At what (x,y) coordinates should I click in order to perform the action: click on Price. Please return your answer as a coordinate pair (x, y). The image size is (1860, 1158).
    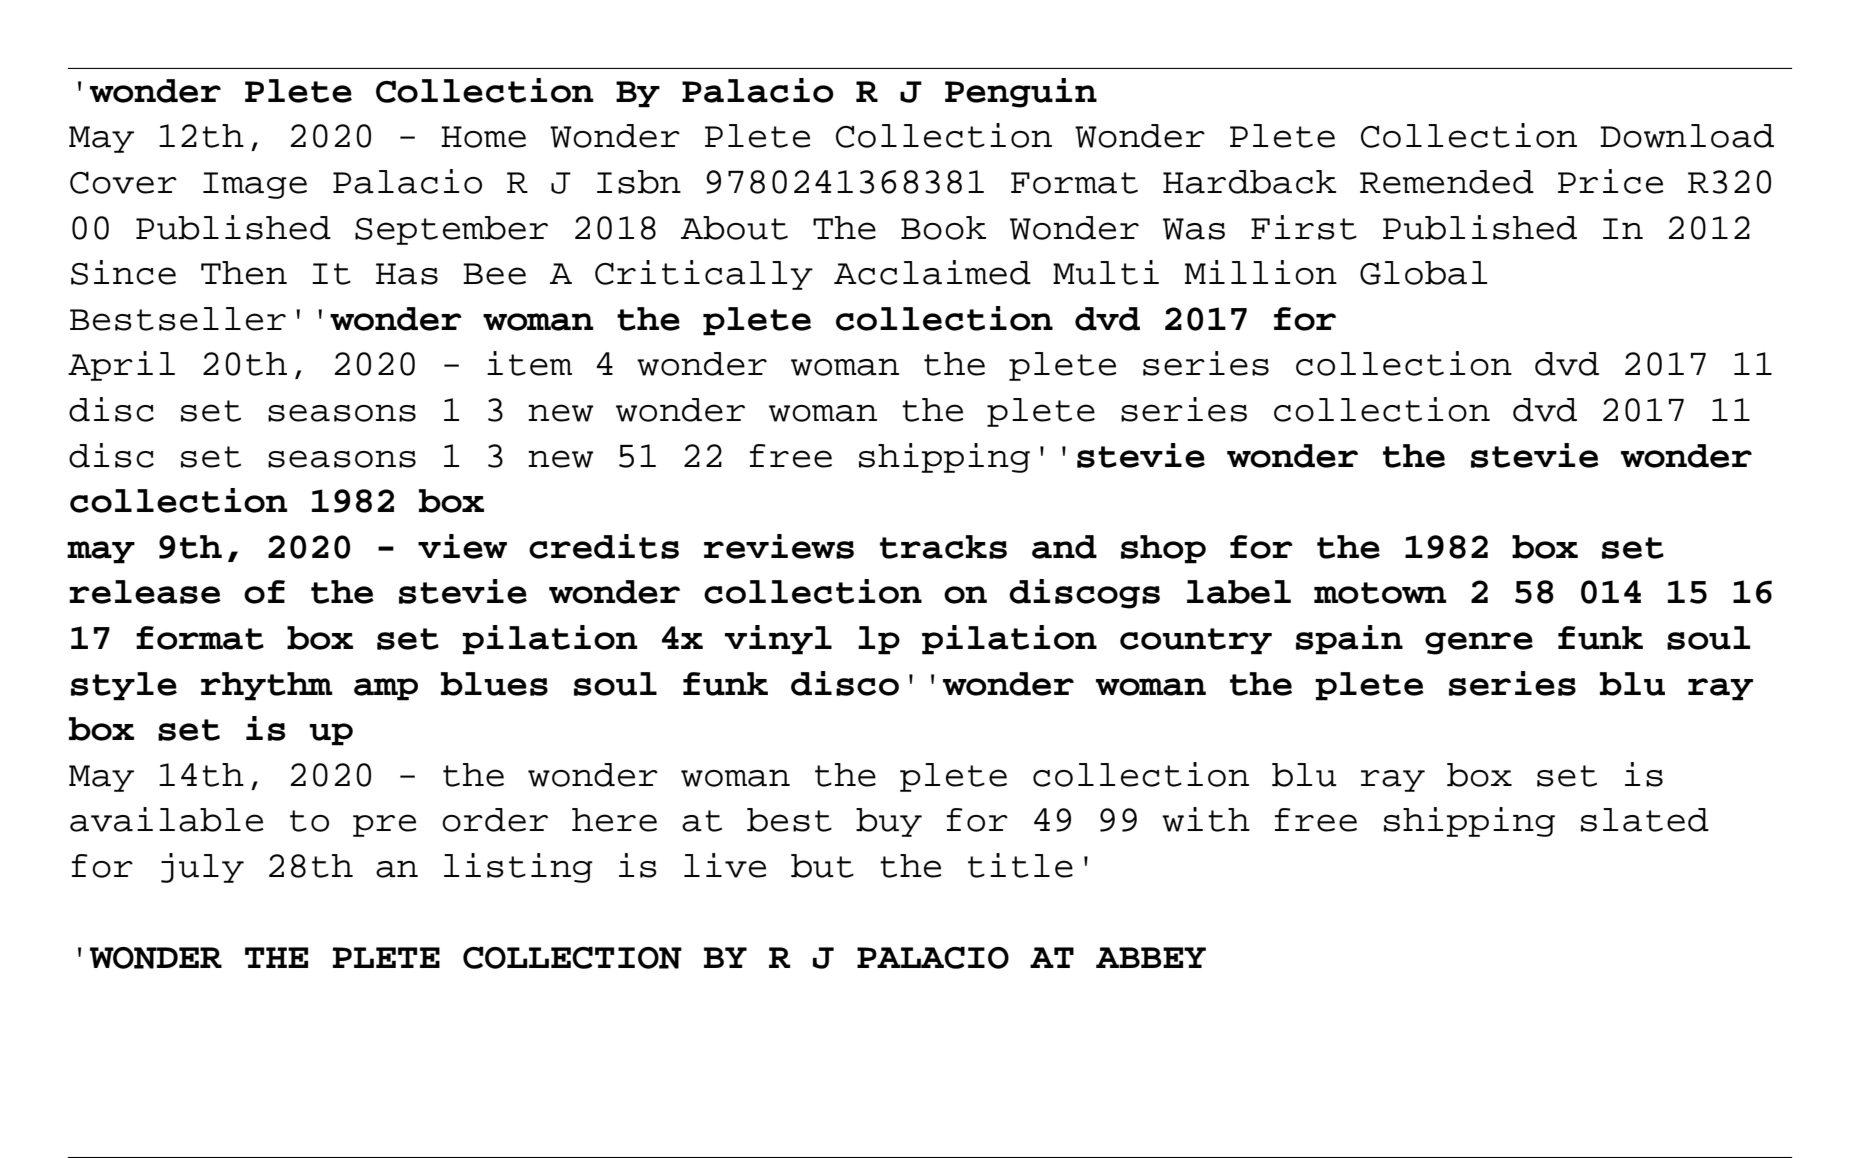
    Looking at the image, I should click on (1610, 181).
